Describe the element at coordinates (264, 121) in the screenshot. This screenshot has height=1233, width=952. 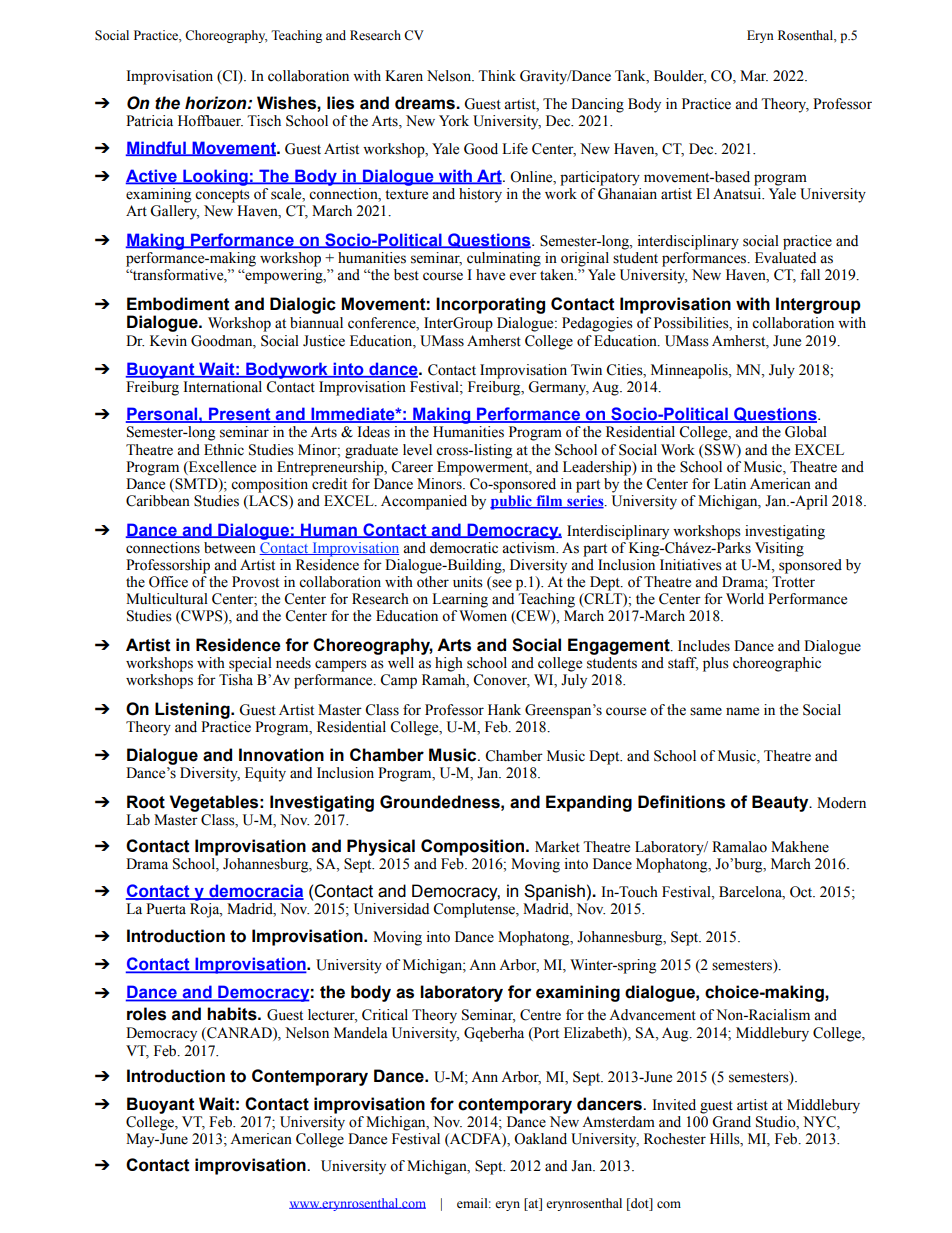
I see `Tisch` at that location.
